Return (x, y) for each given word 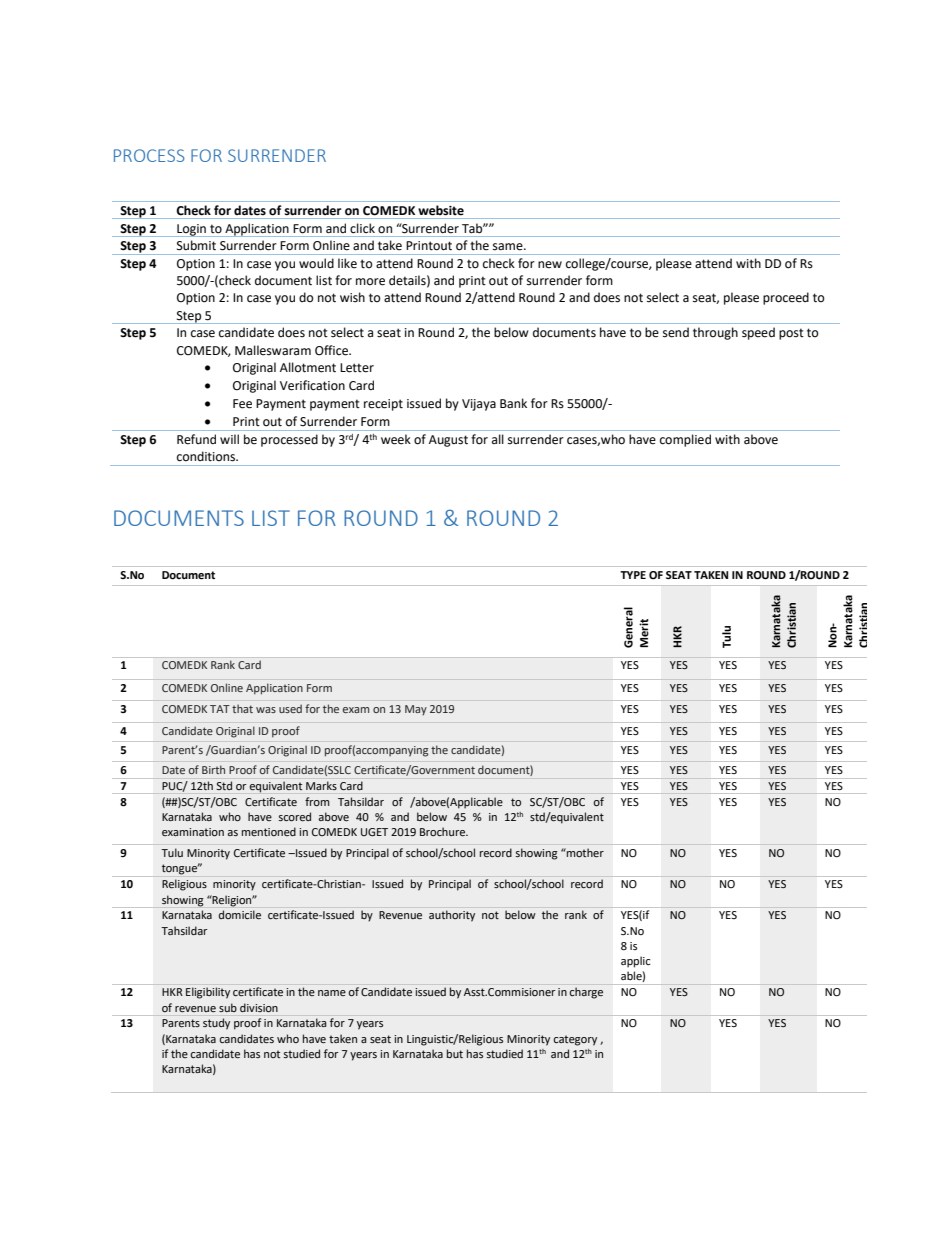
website (441, 210)
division (259, 1007)
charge (586, 993)
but (455, 1053)
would (316, 263)
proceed (786, 298)
